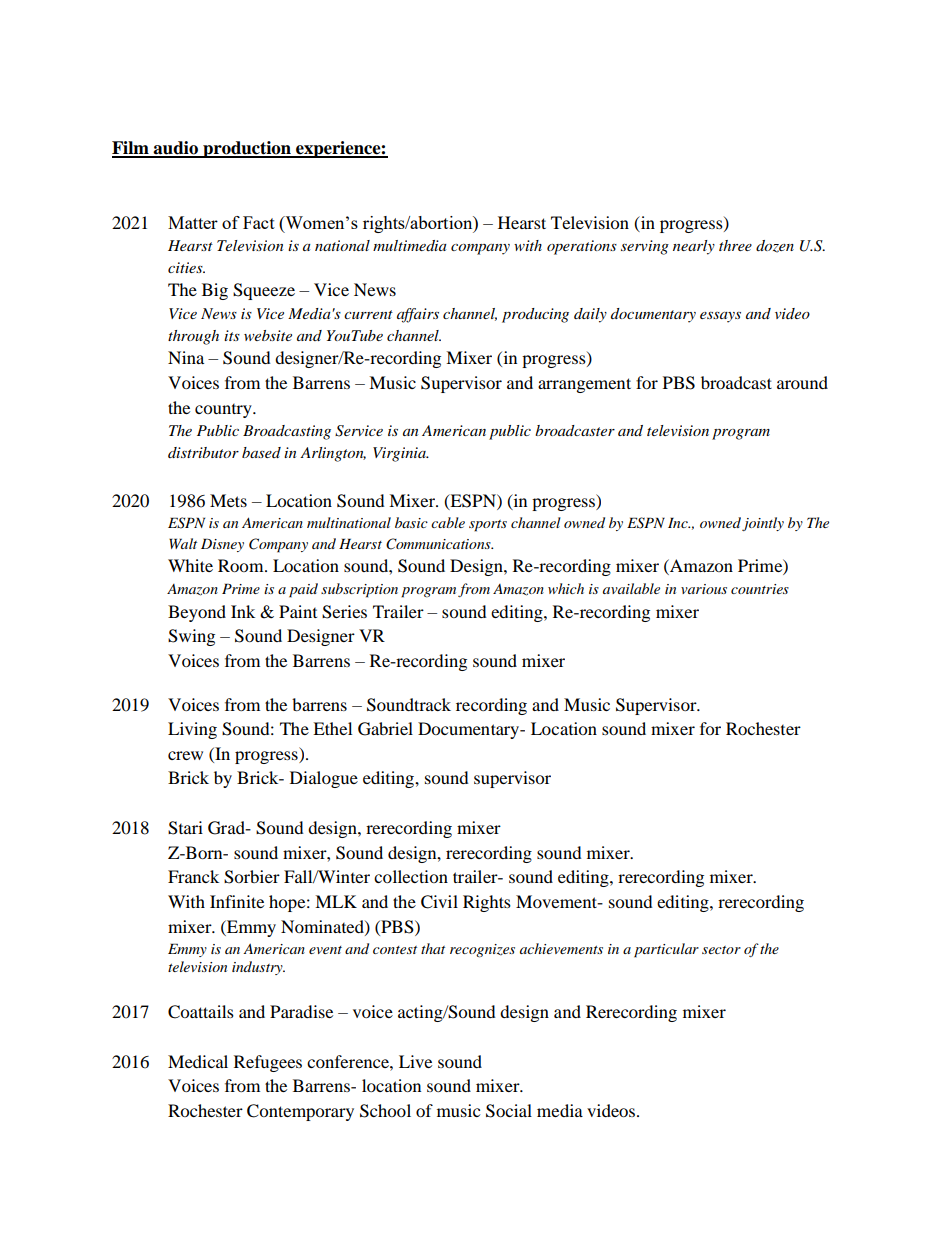 The image size is (952, 1233). Describe the element at coordinates (721, 950) in the image. I see `sector` at that location.
